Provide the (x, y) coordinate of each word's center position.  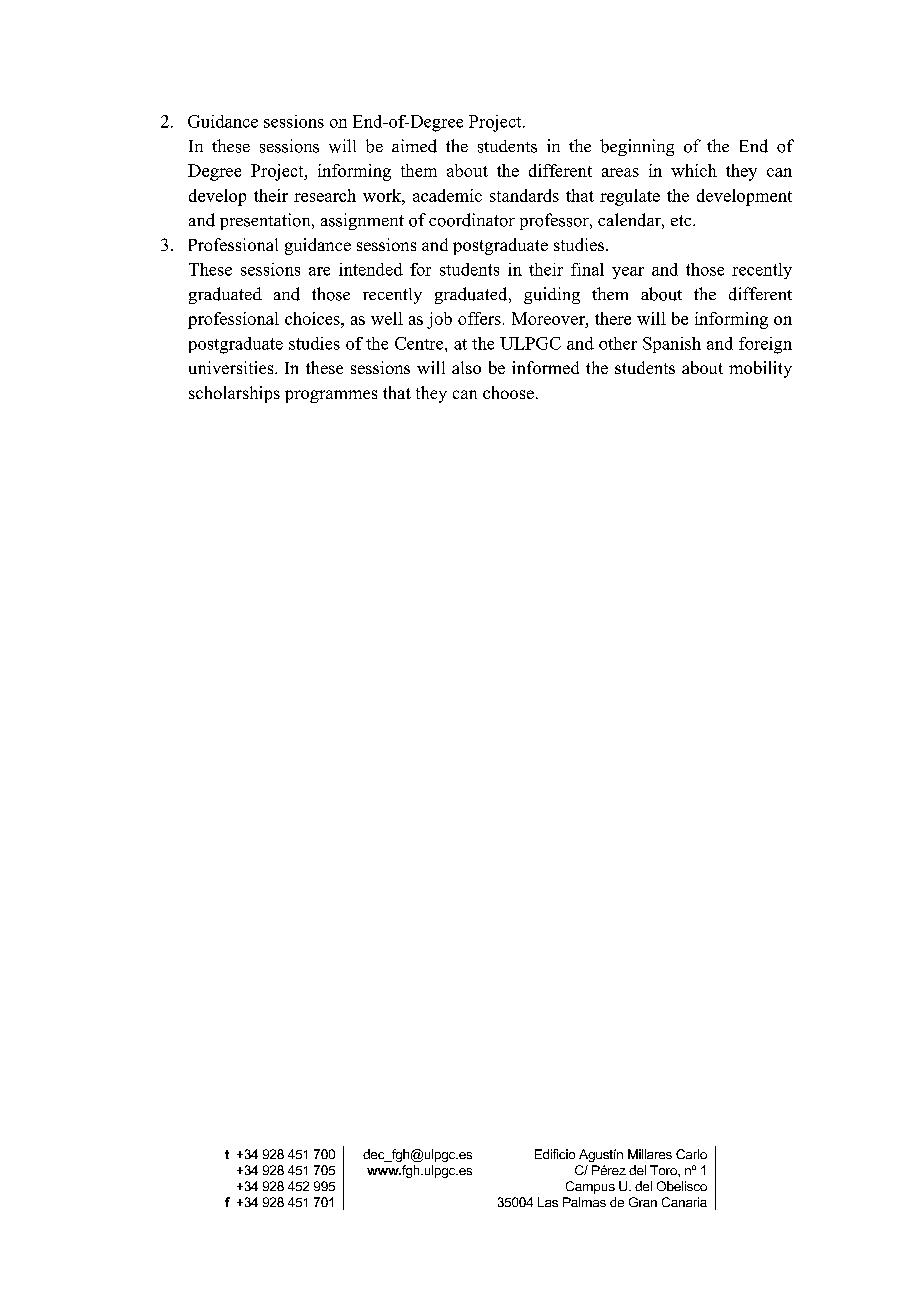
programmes (331, 396)
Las (548, 1202)
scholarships (234, 394)
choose (508, 392)
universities (232, 367)
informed (545, 367)
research (325, 195)
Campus (590, 1187)
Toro (664, 1170)
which (694, 170)
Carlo (691, 1154)
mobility (760, 369)
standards (524, 195)
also (466, 367)
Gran (643, 1202)
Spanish (672, 345)
